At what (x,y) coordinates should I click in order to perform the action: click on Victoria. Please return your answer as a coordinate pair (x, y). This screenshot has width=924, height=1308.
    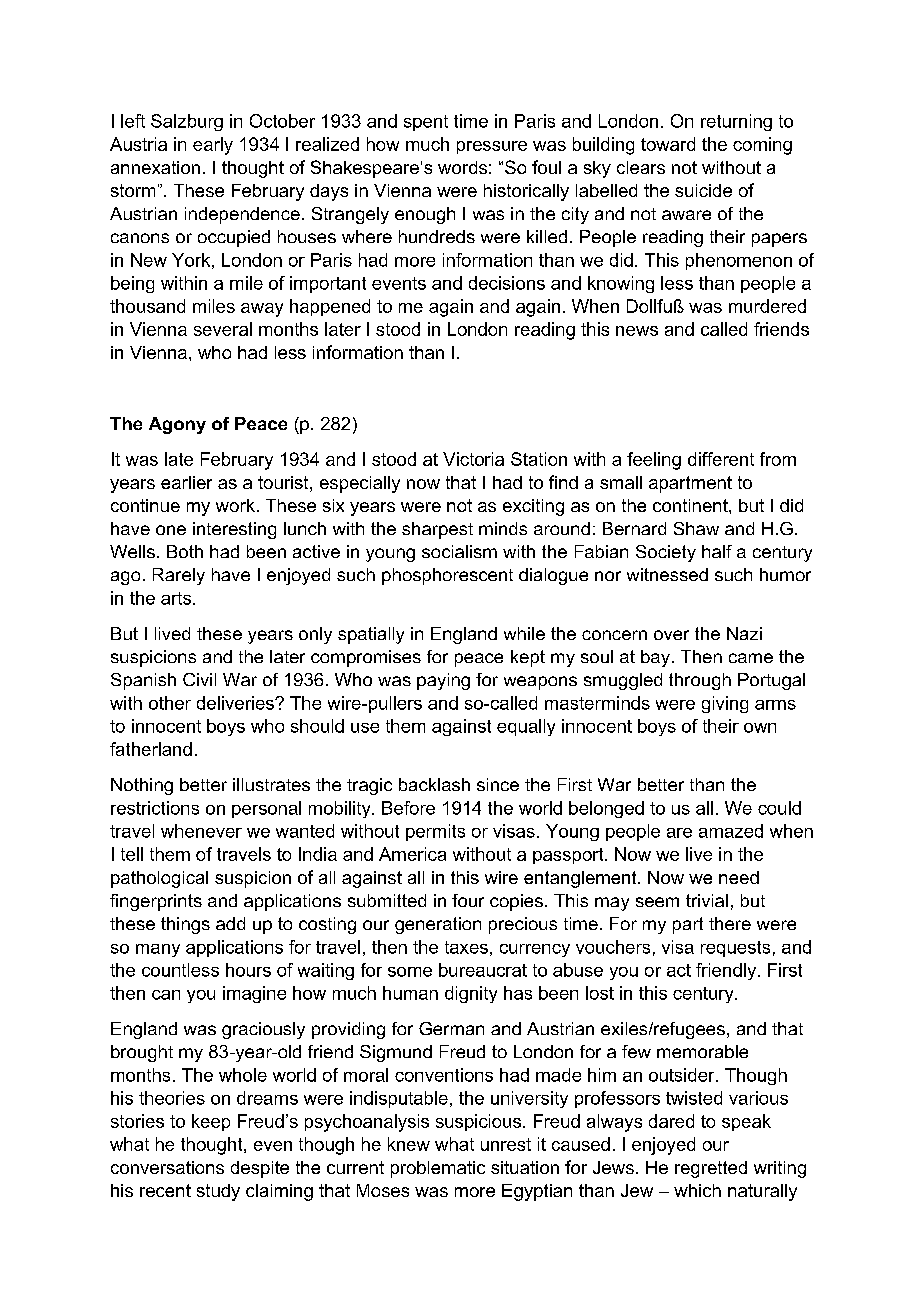
    Looking at the image, I should click on (473, 459).
